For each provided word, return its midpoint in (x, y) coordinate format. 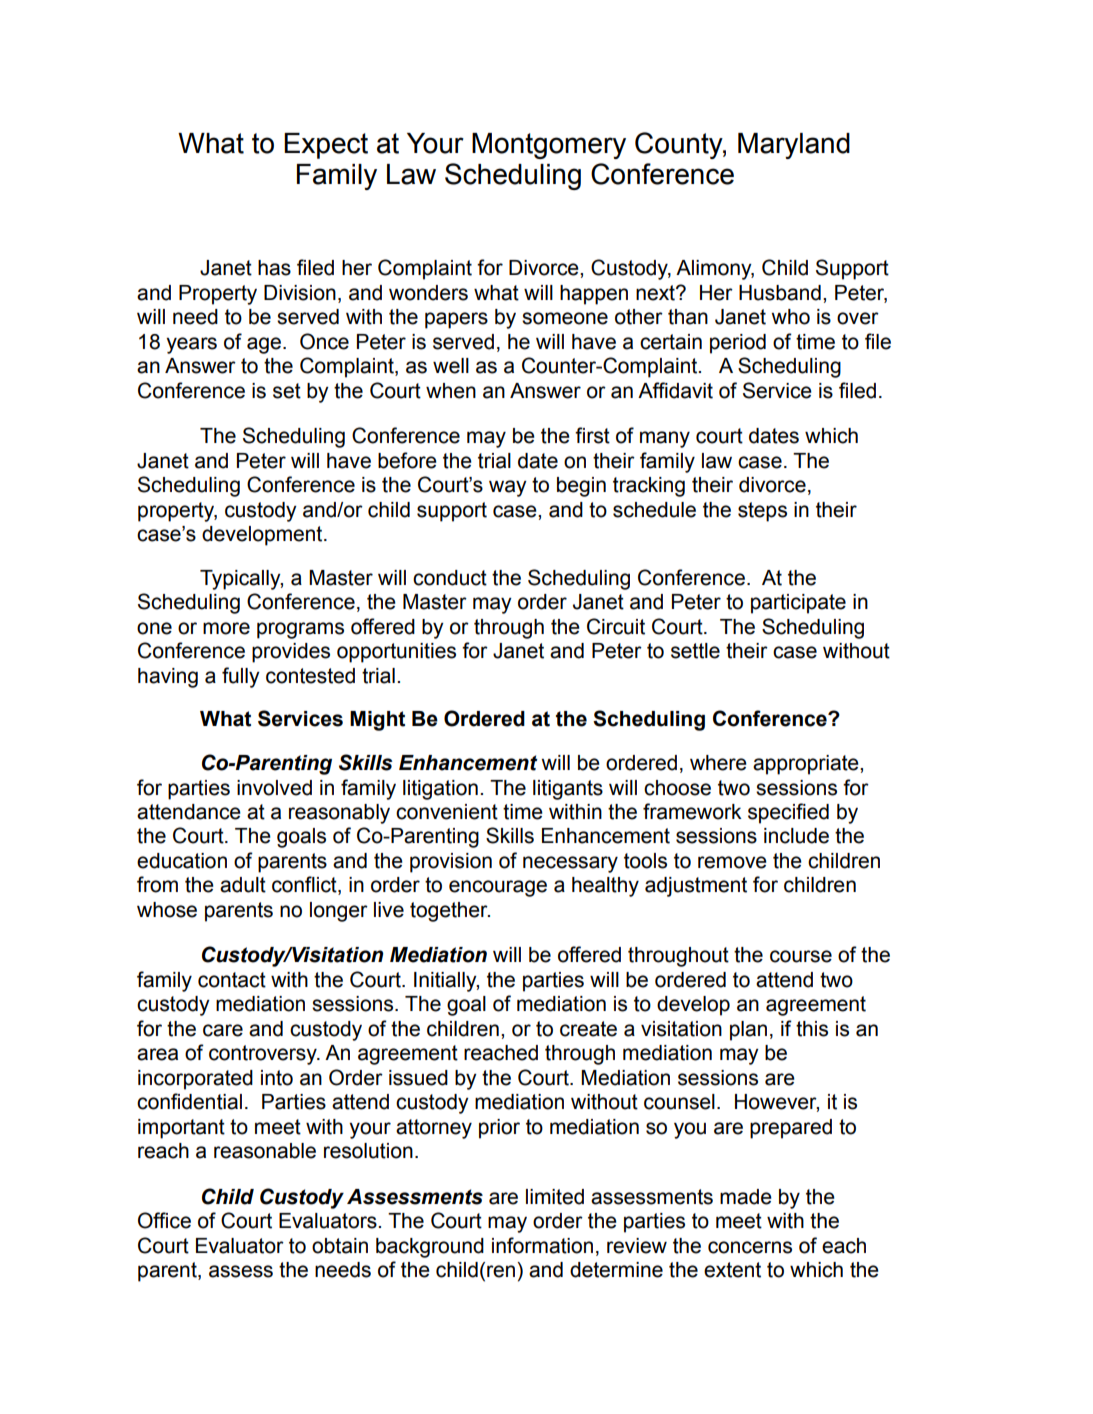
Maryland (794, 146)
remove (732, 862)
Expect (326, 146)
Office (164, 1220)
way (508, 488)
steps (762, 512)
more (226, 628)
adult (243, 885)
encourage (498, 888)
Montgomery (549, 146)
